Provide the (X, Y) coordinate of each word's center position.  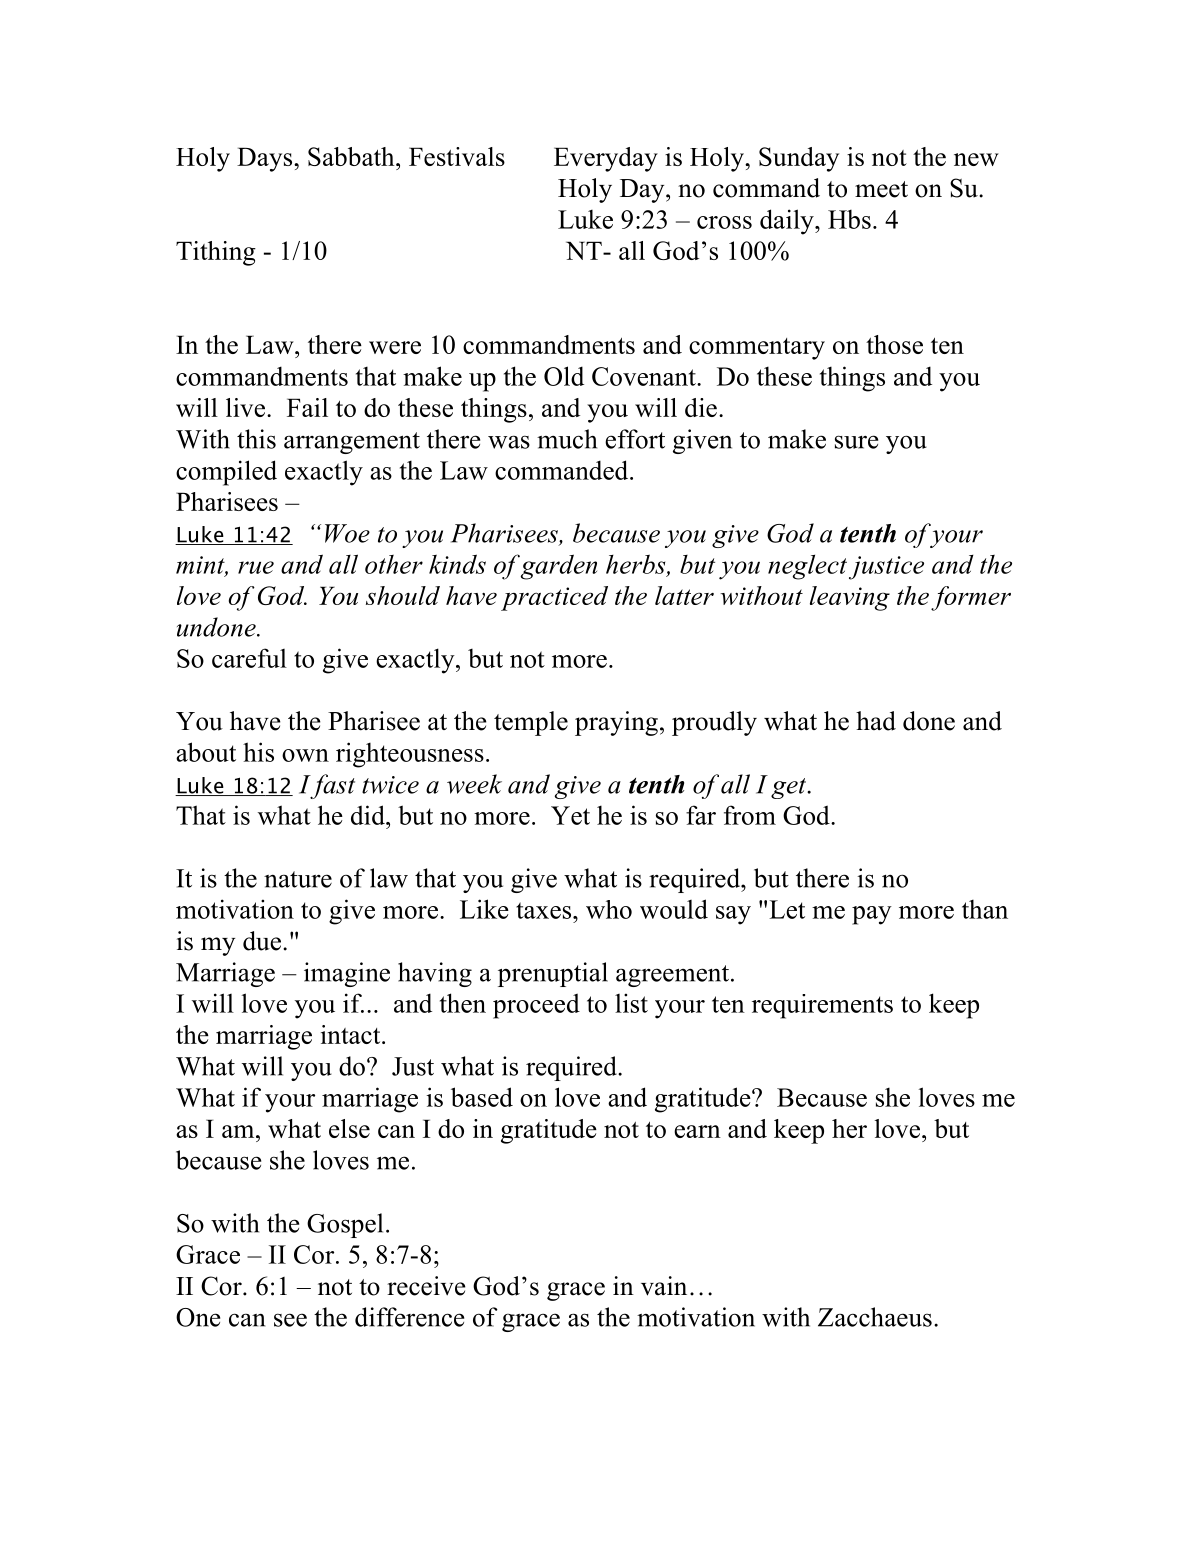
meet (881, 189)
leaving (850, 598)
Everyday (606, 159)
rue (256, 567)
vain (664, 1286)
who (609, 909)
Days (266, 159)
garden (559, 567)
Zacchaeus (875, 1317)
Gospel (345, 1225)
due (262, 941)
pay (872, 915)
